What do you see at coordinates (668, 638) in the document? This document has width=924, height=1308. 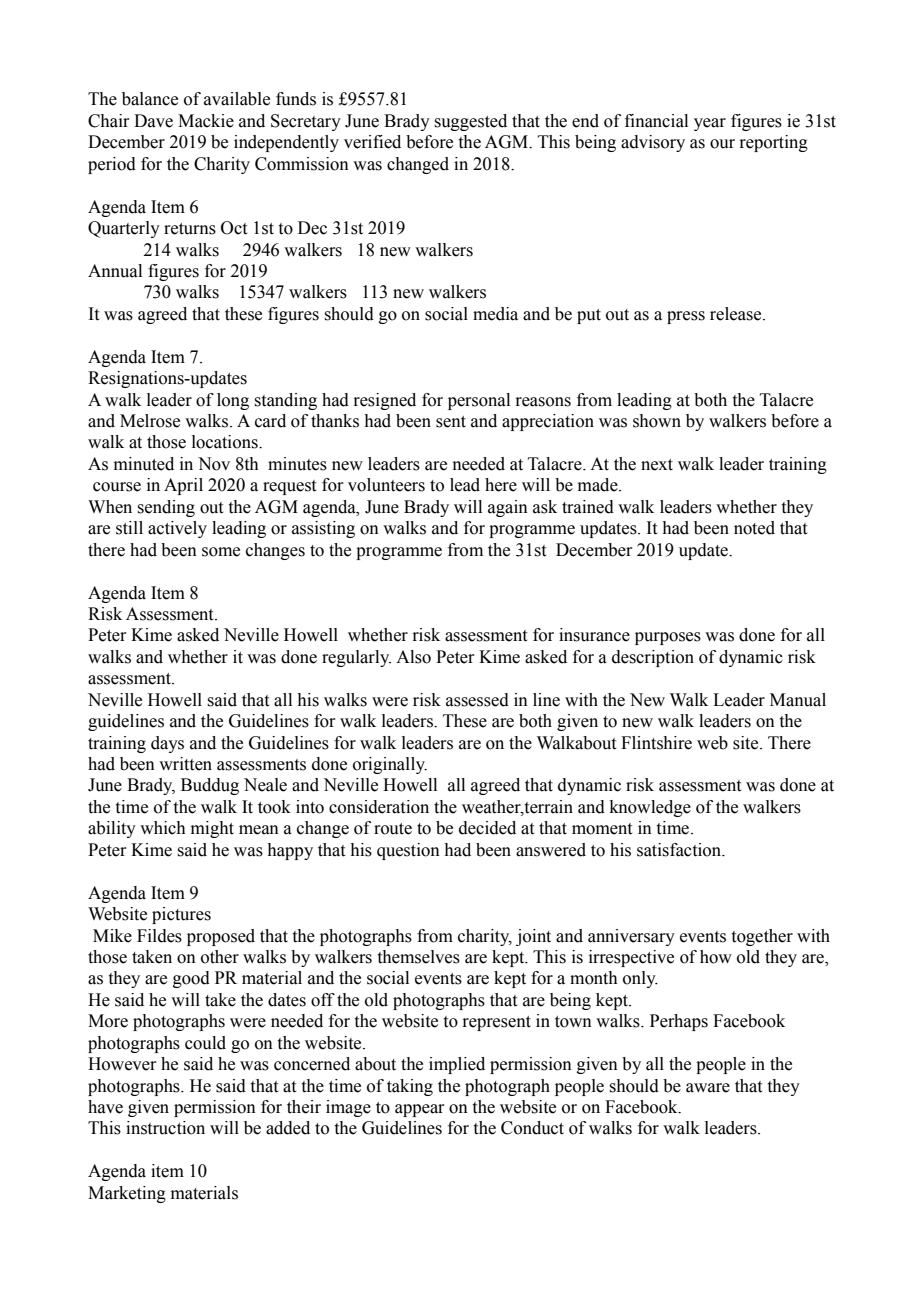 I see `purposes` at bounding box center [668, 638].
